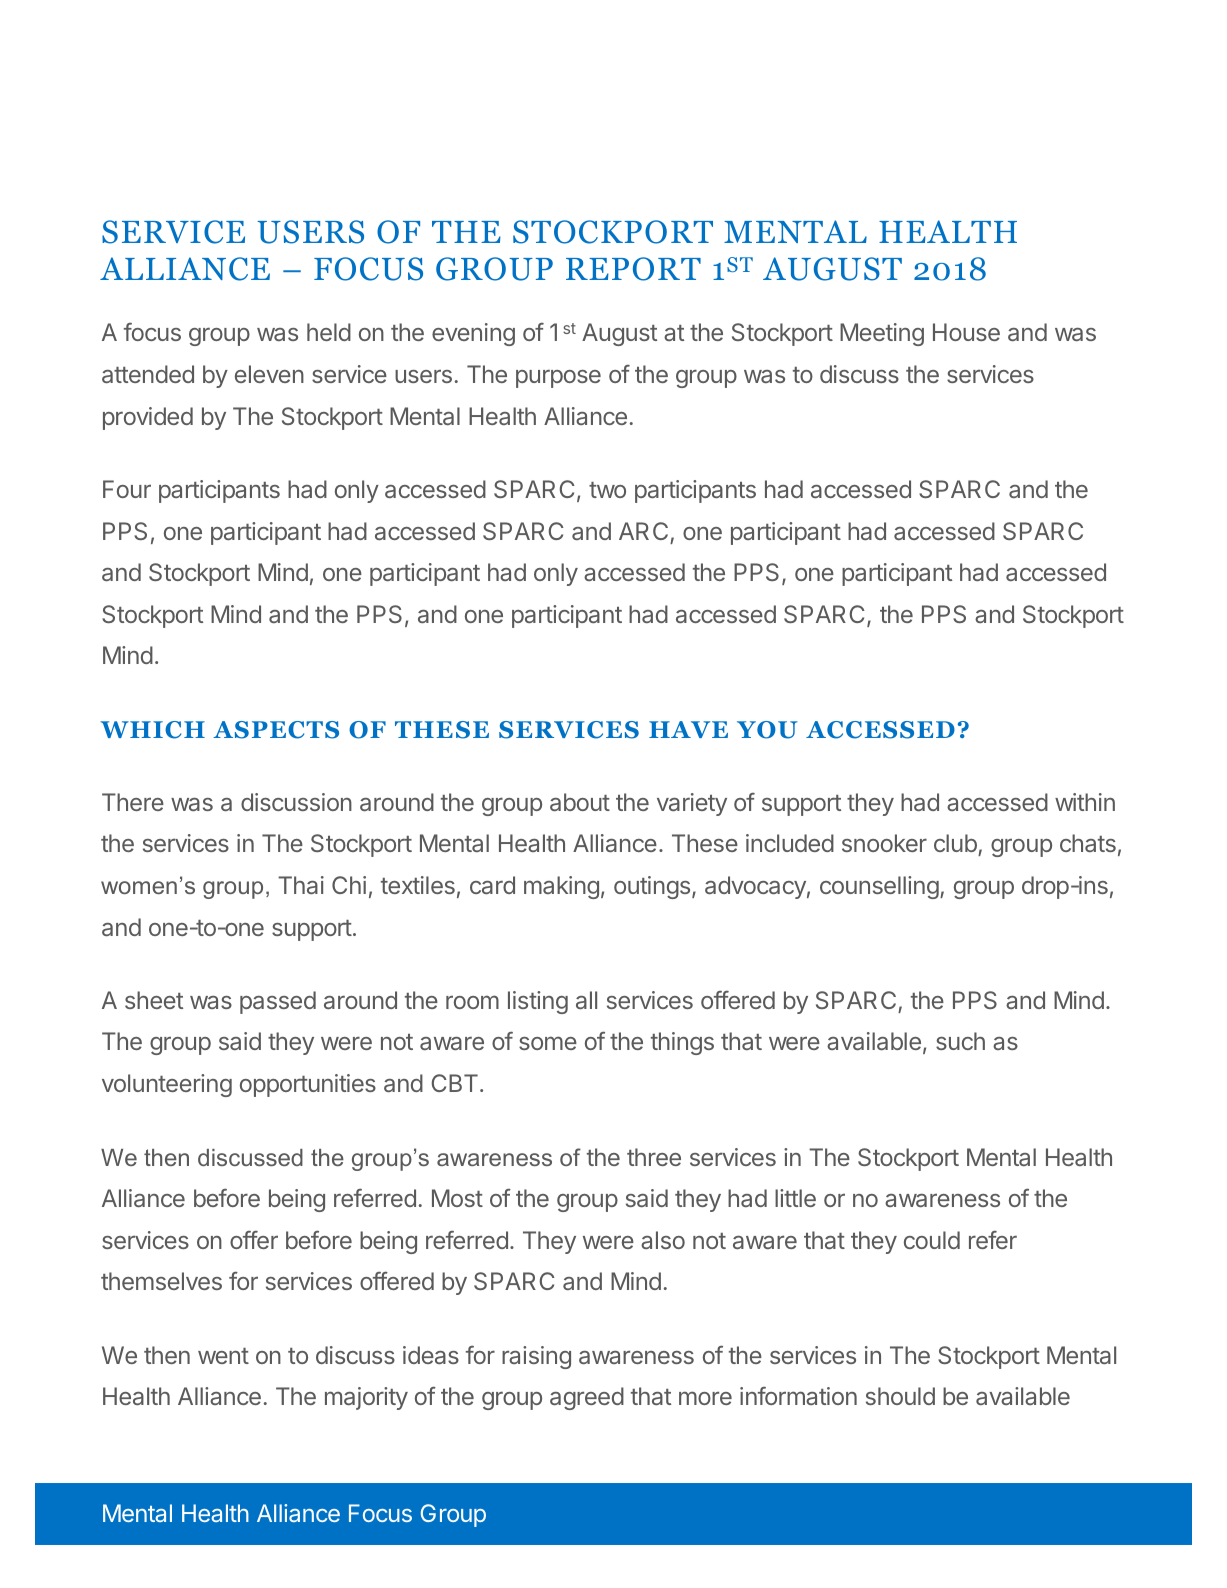 The width and height of the document is (1227, 1588). What do you see at coordinates (223, 1356) in the document?
I see `went` at bounding box center [223, 1356].
